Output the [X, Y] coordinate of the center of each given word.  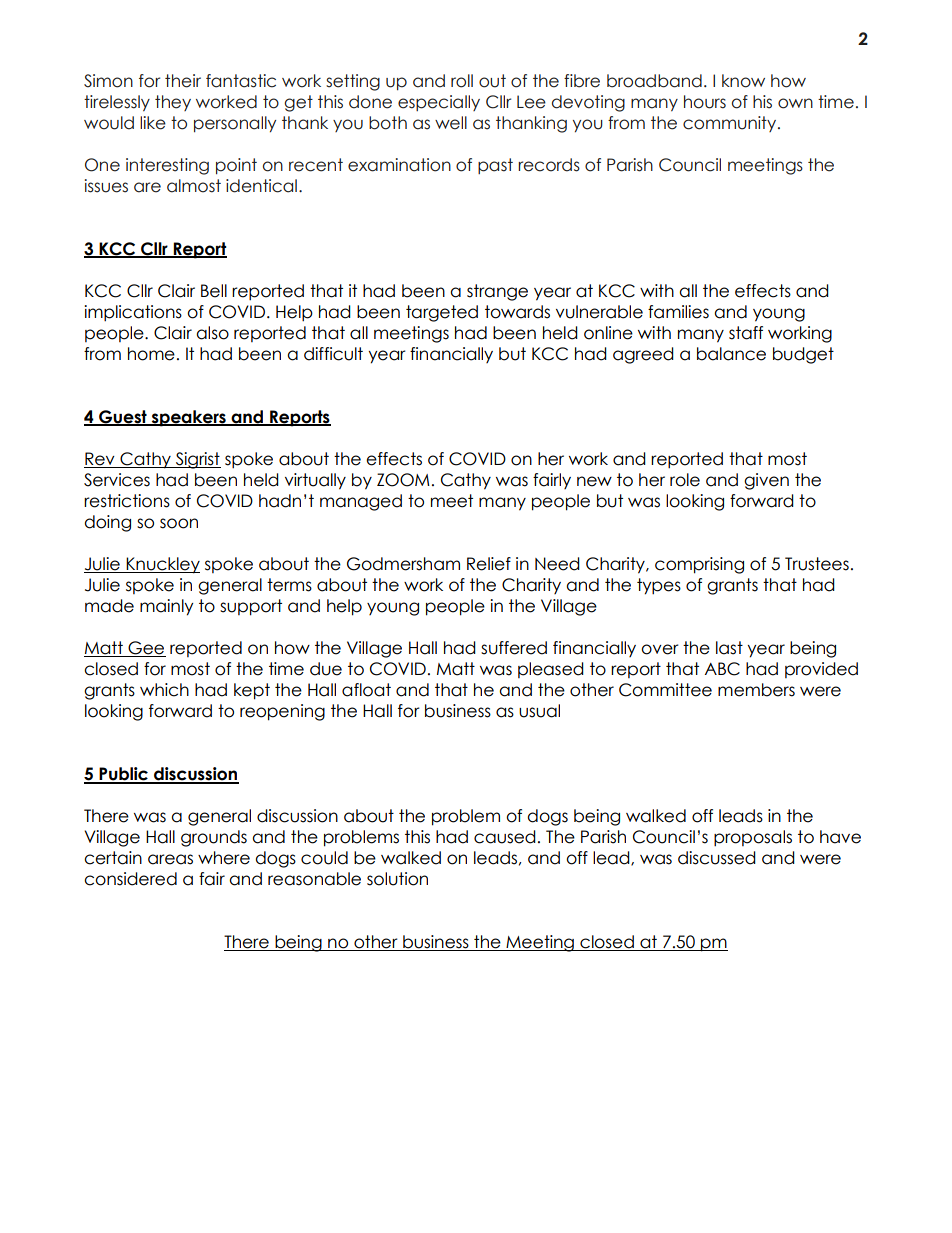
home [151, 354]
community [731, 124]
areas [170, 859]
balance [731, 354]
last [729, 648]
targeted [442, 313]
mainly [167, 607]
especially [439, 103]
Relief [489, 564]
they [173, 103]
